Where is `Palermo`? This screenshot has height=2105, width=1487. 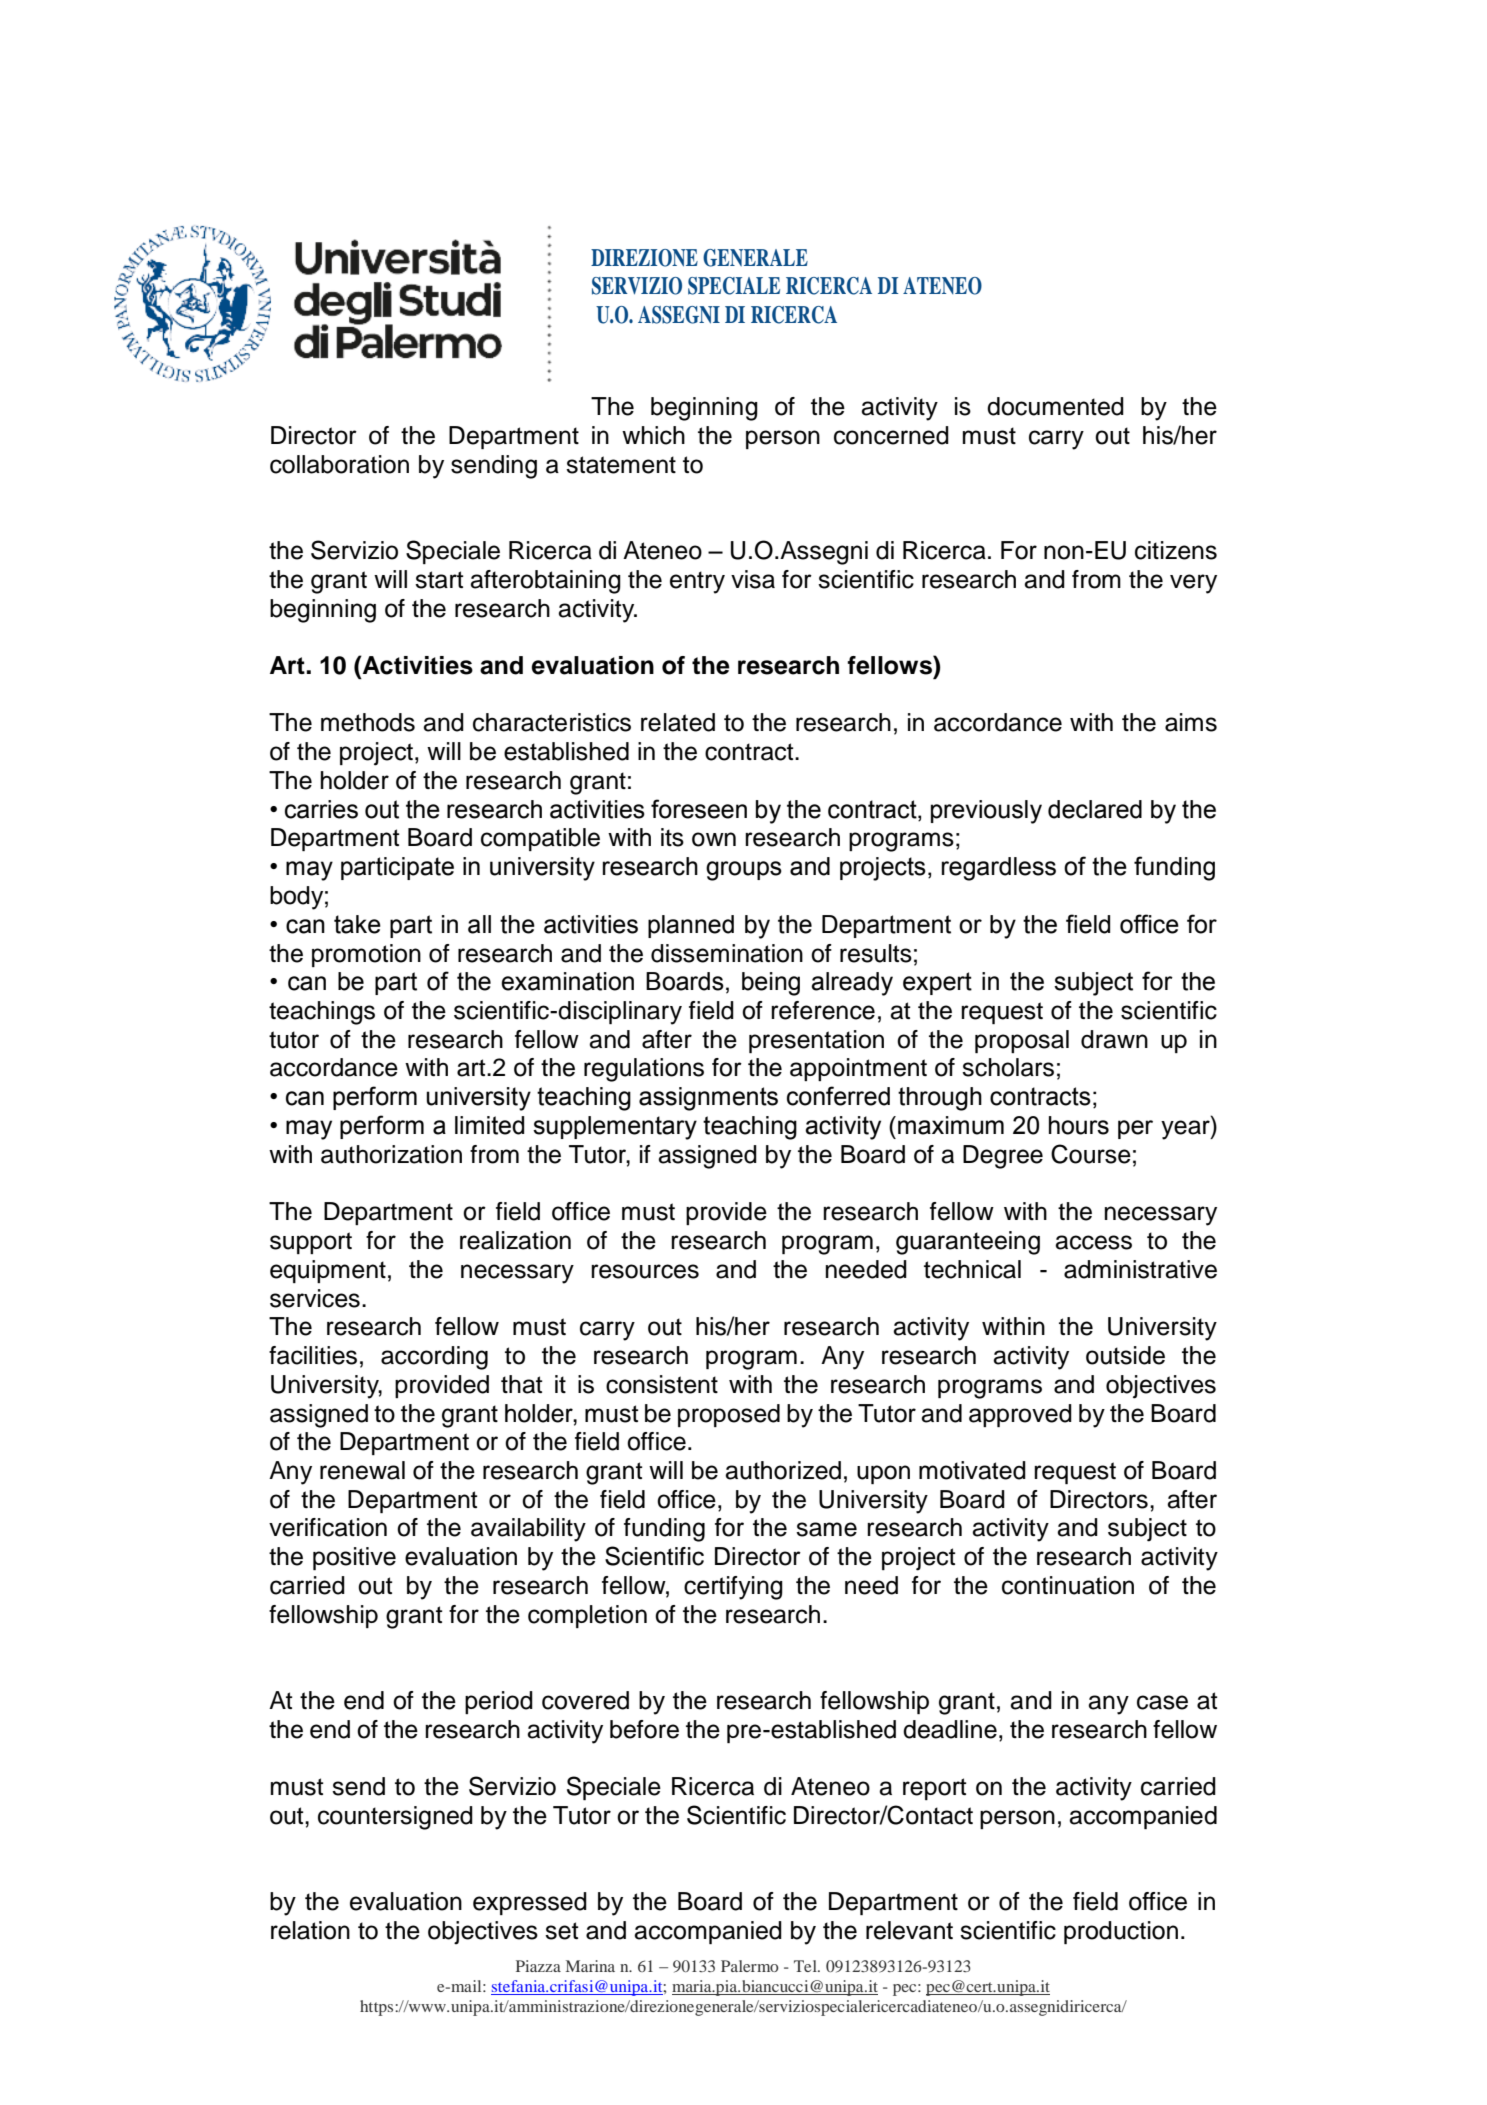 Palermo is located at coordinates (750, 1966).
